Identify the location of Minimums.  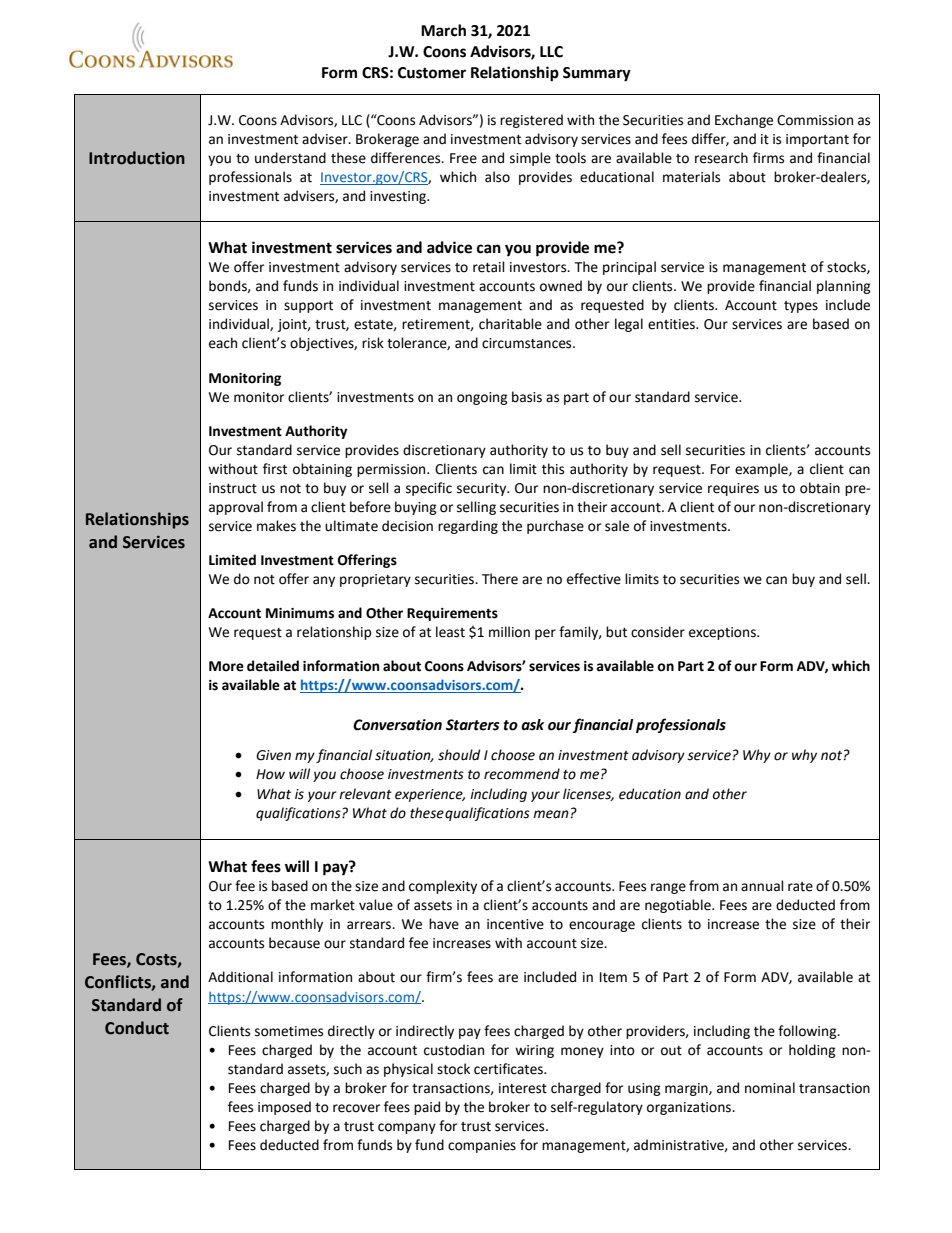
(300, 613).
